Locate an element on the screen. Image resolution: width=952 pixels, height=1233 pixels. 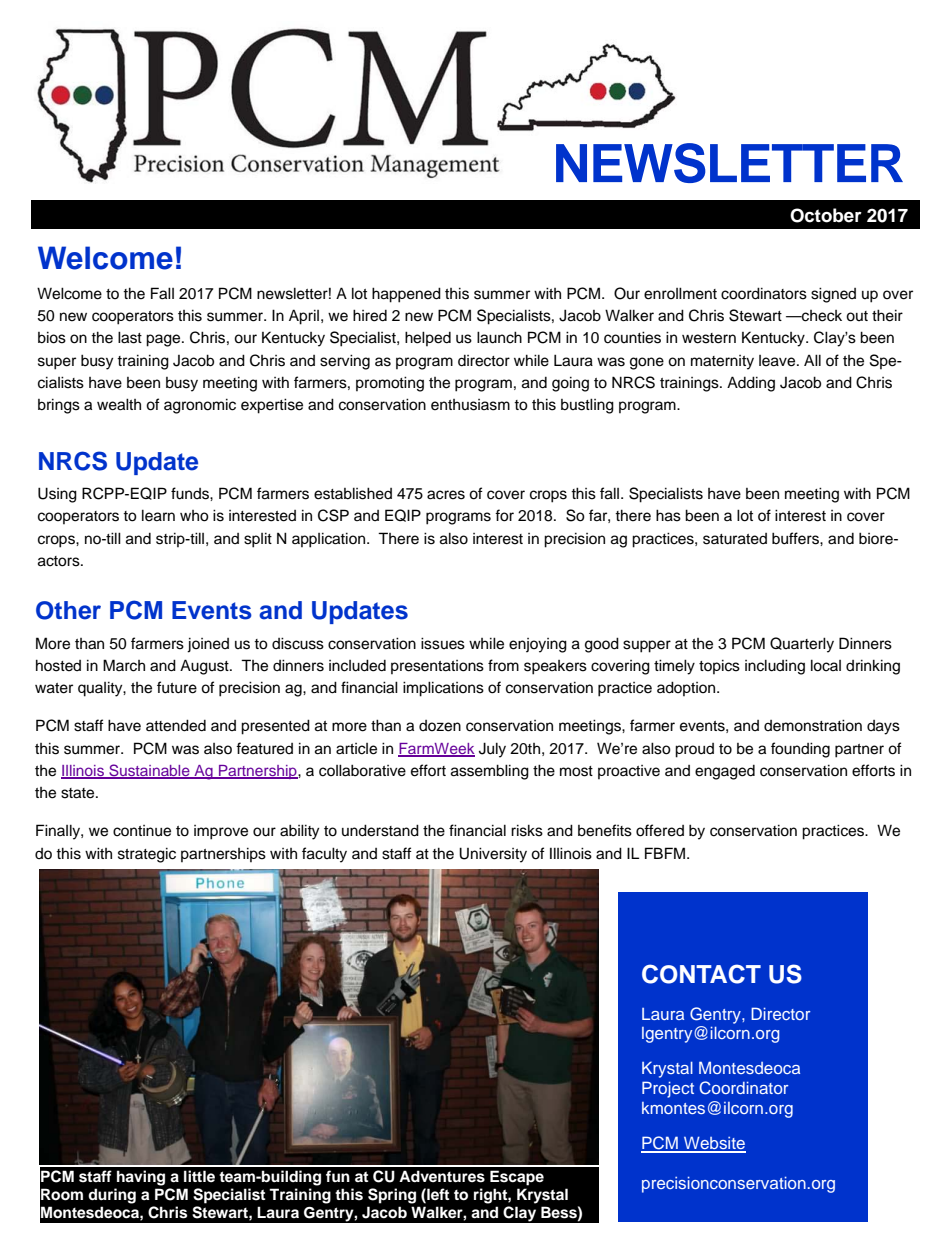
offered is located at coordinates (660, 830).
